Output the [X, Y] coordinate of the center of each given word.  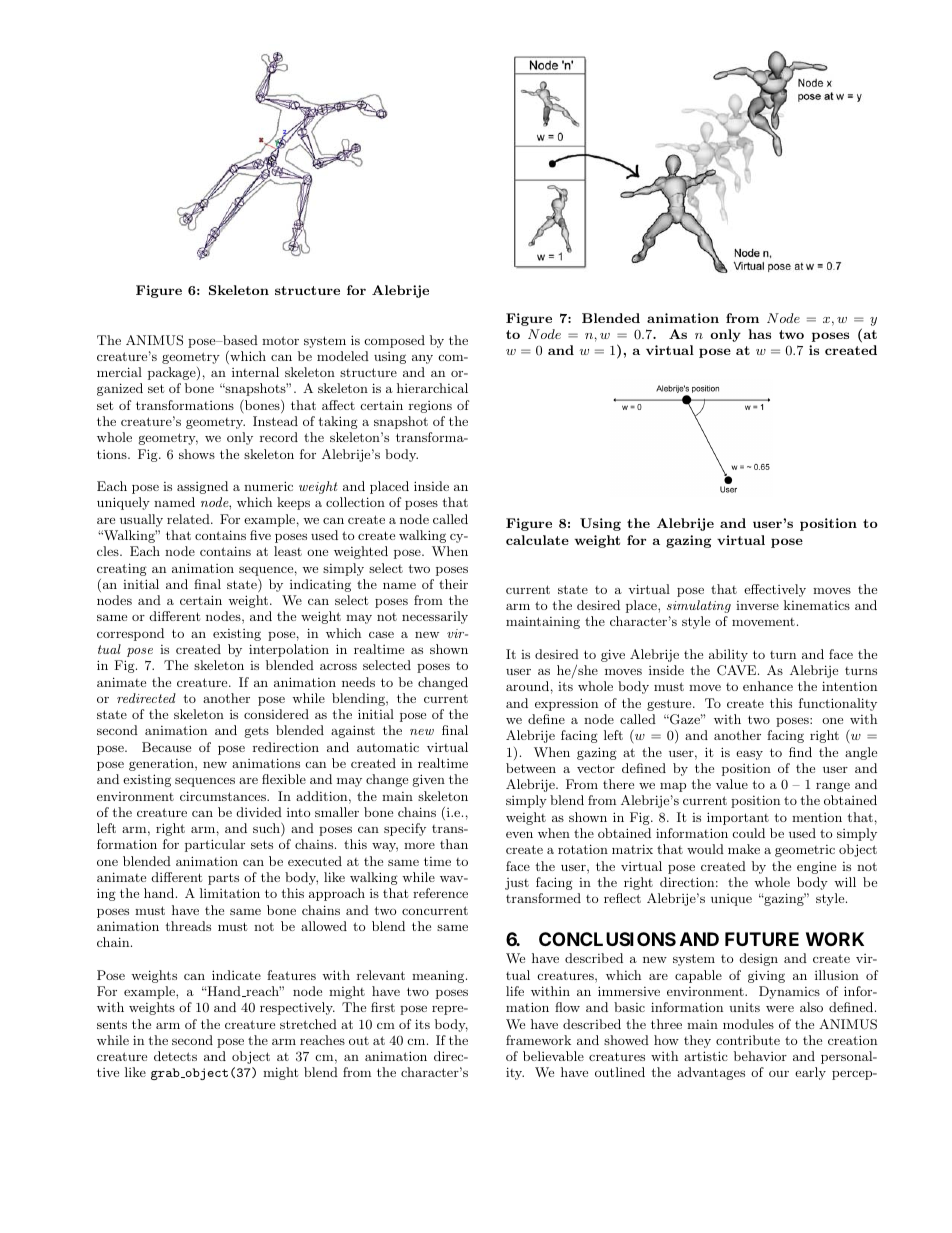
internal [255, 372]
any [422, 359]
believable [553, 1056]
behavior [760, 1056]
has [759, 334]
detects [175, 1056]
